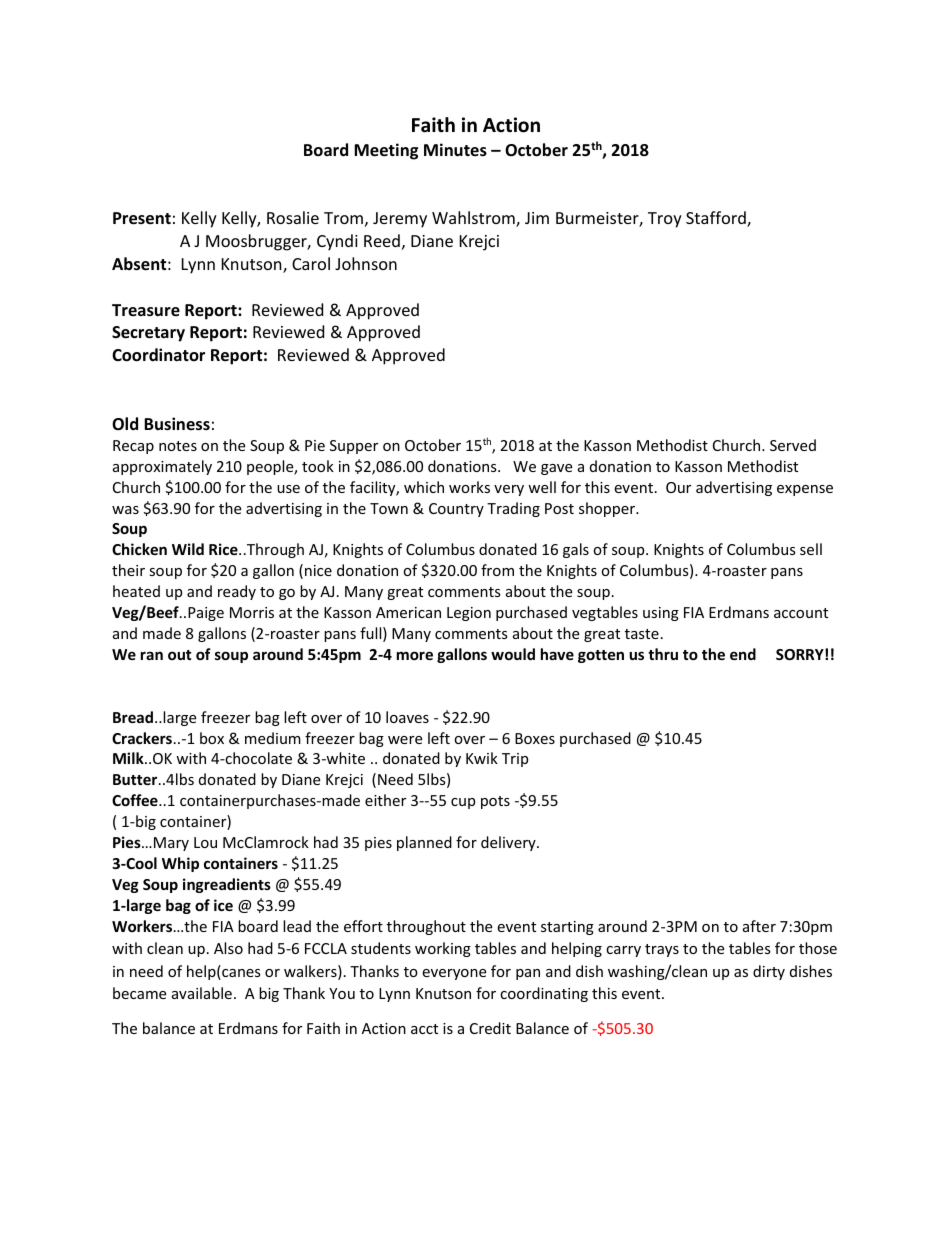  What do you see at coordinates (142, 218) in the image?
I see `Present` at bounding box center [142, 218].
